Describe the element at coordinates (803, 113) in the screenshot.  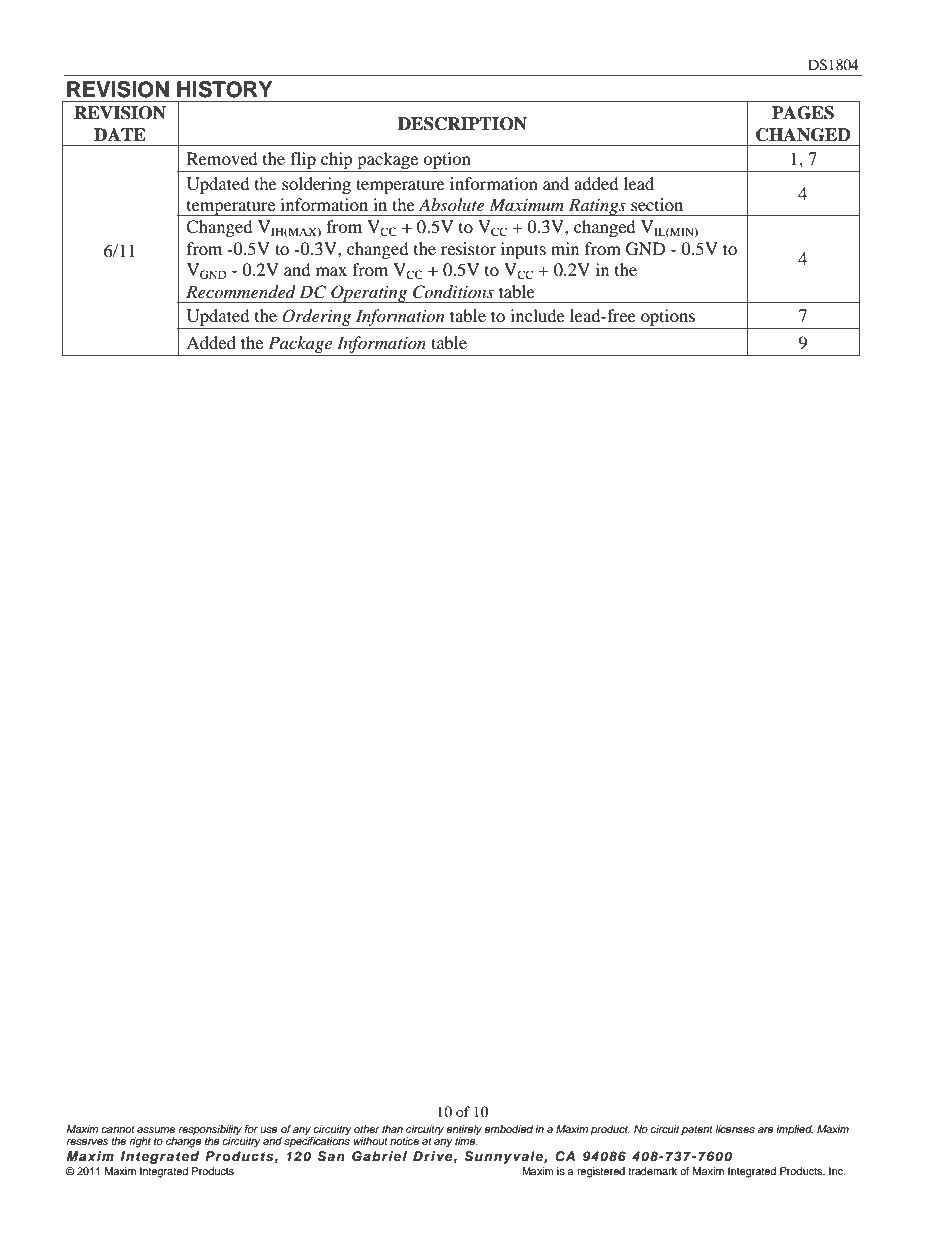
I see `PAGES` at that location.
